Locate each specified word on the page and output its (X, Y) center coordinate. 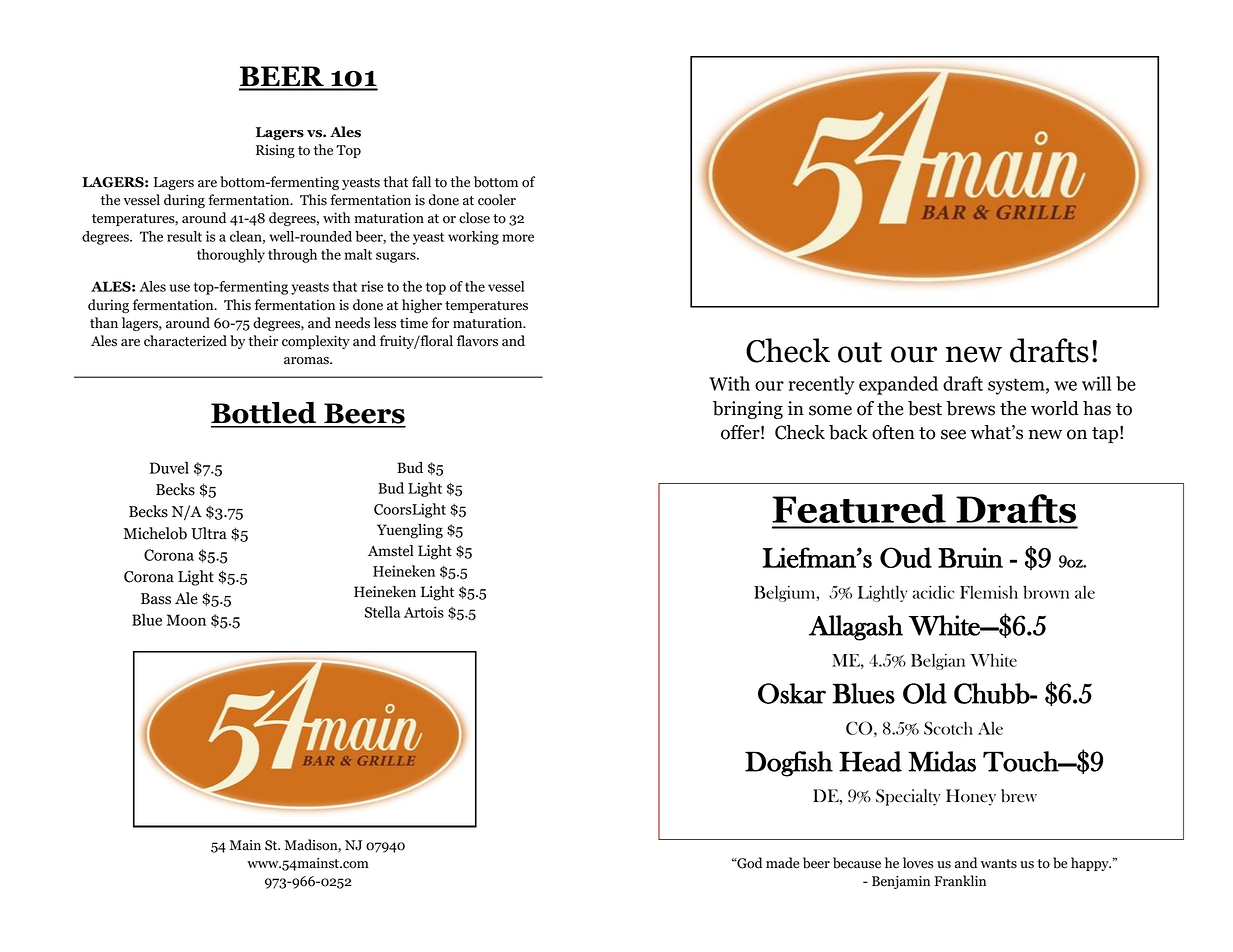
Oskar (792, 693)
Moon (186, 620)
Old (925, 693)
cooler (497, 200)
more (518, 238)
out (860, 352)
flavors (477, 341)
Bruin (970, 557)
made (782, 863)
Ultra (209, 533)
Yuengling (410, 531)
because (857, 863)
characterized (185, 341)
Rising (275, 151)
